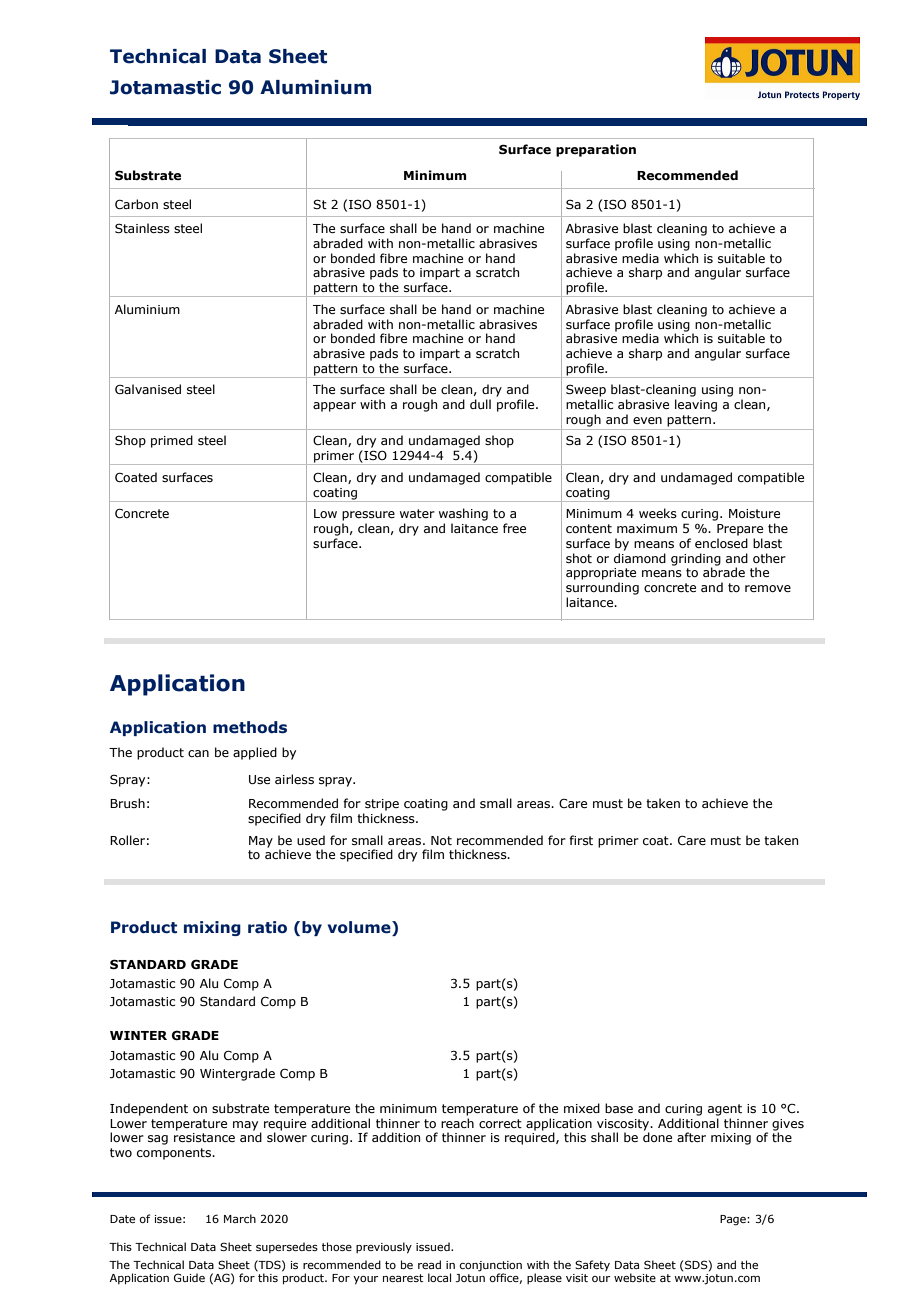 Image resolution: width=924 pixels, height=1308 pixels. Describe the element at coordinates (696, 560) in the screenshot. I see `grinding` at that location.
